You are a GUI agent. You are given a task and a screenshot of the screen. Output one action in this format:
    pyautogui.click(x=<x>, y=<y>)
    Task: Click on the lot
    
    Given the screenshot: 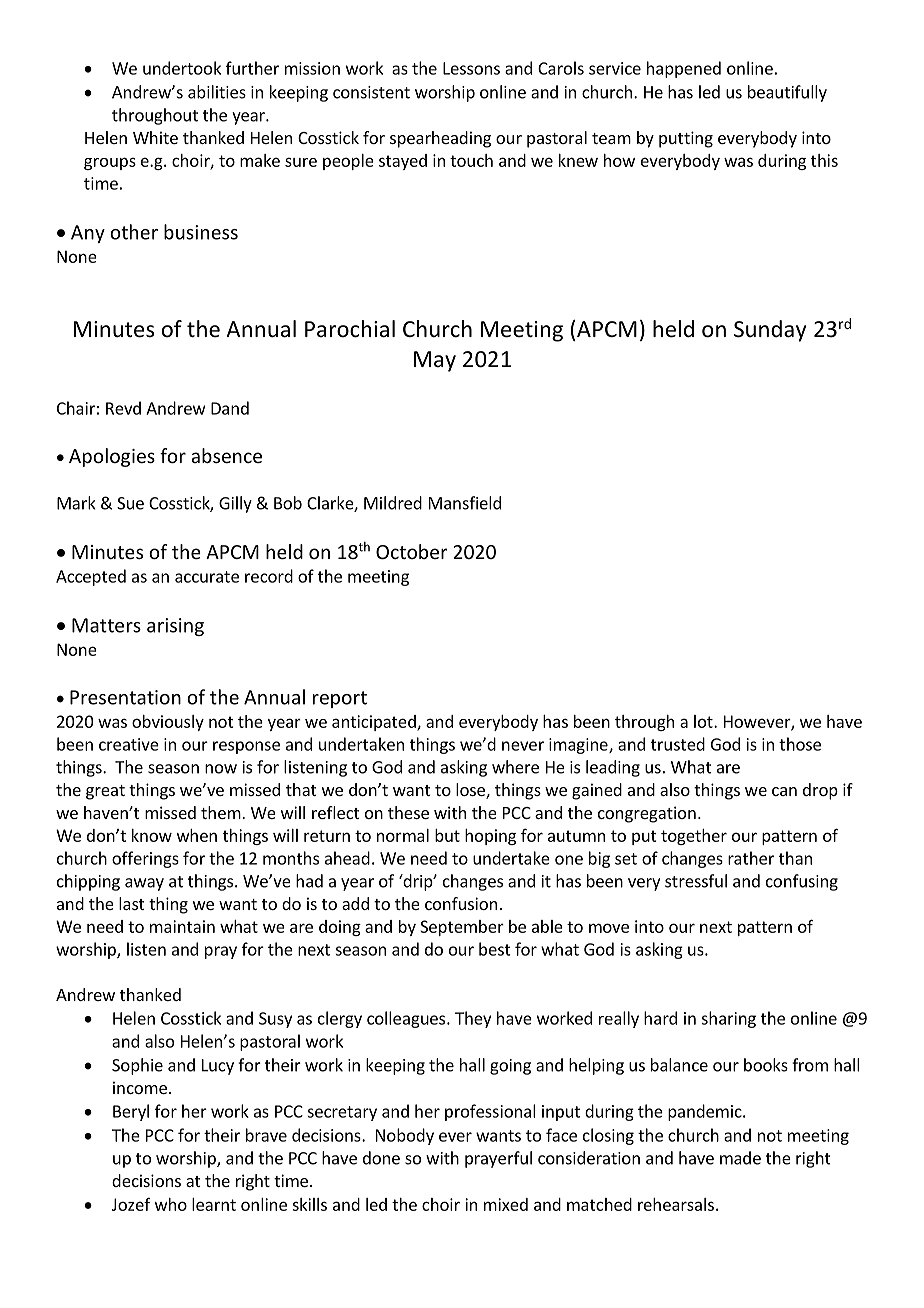 What is the action you would take?
    pyautogui.click(x=704, y=721)
